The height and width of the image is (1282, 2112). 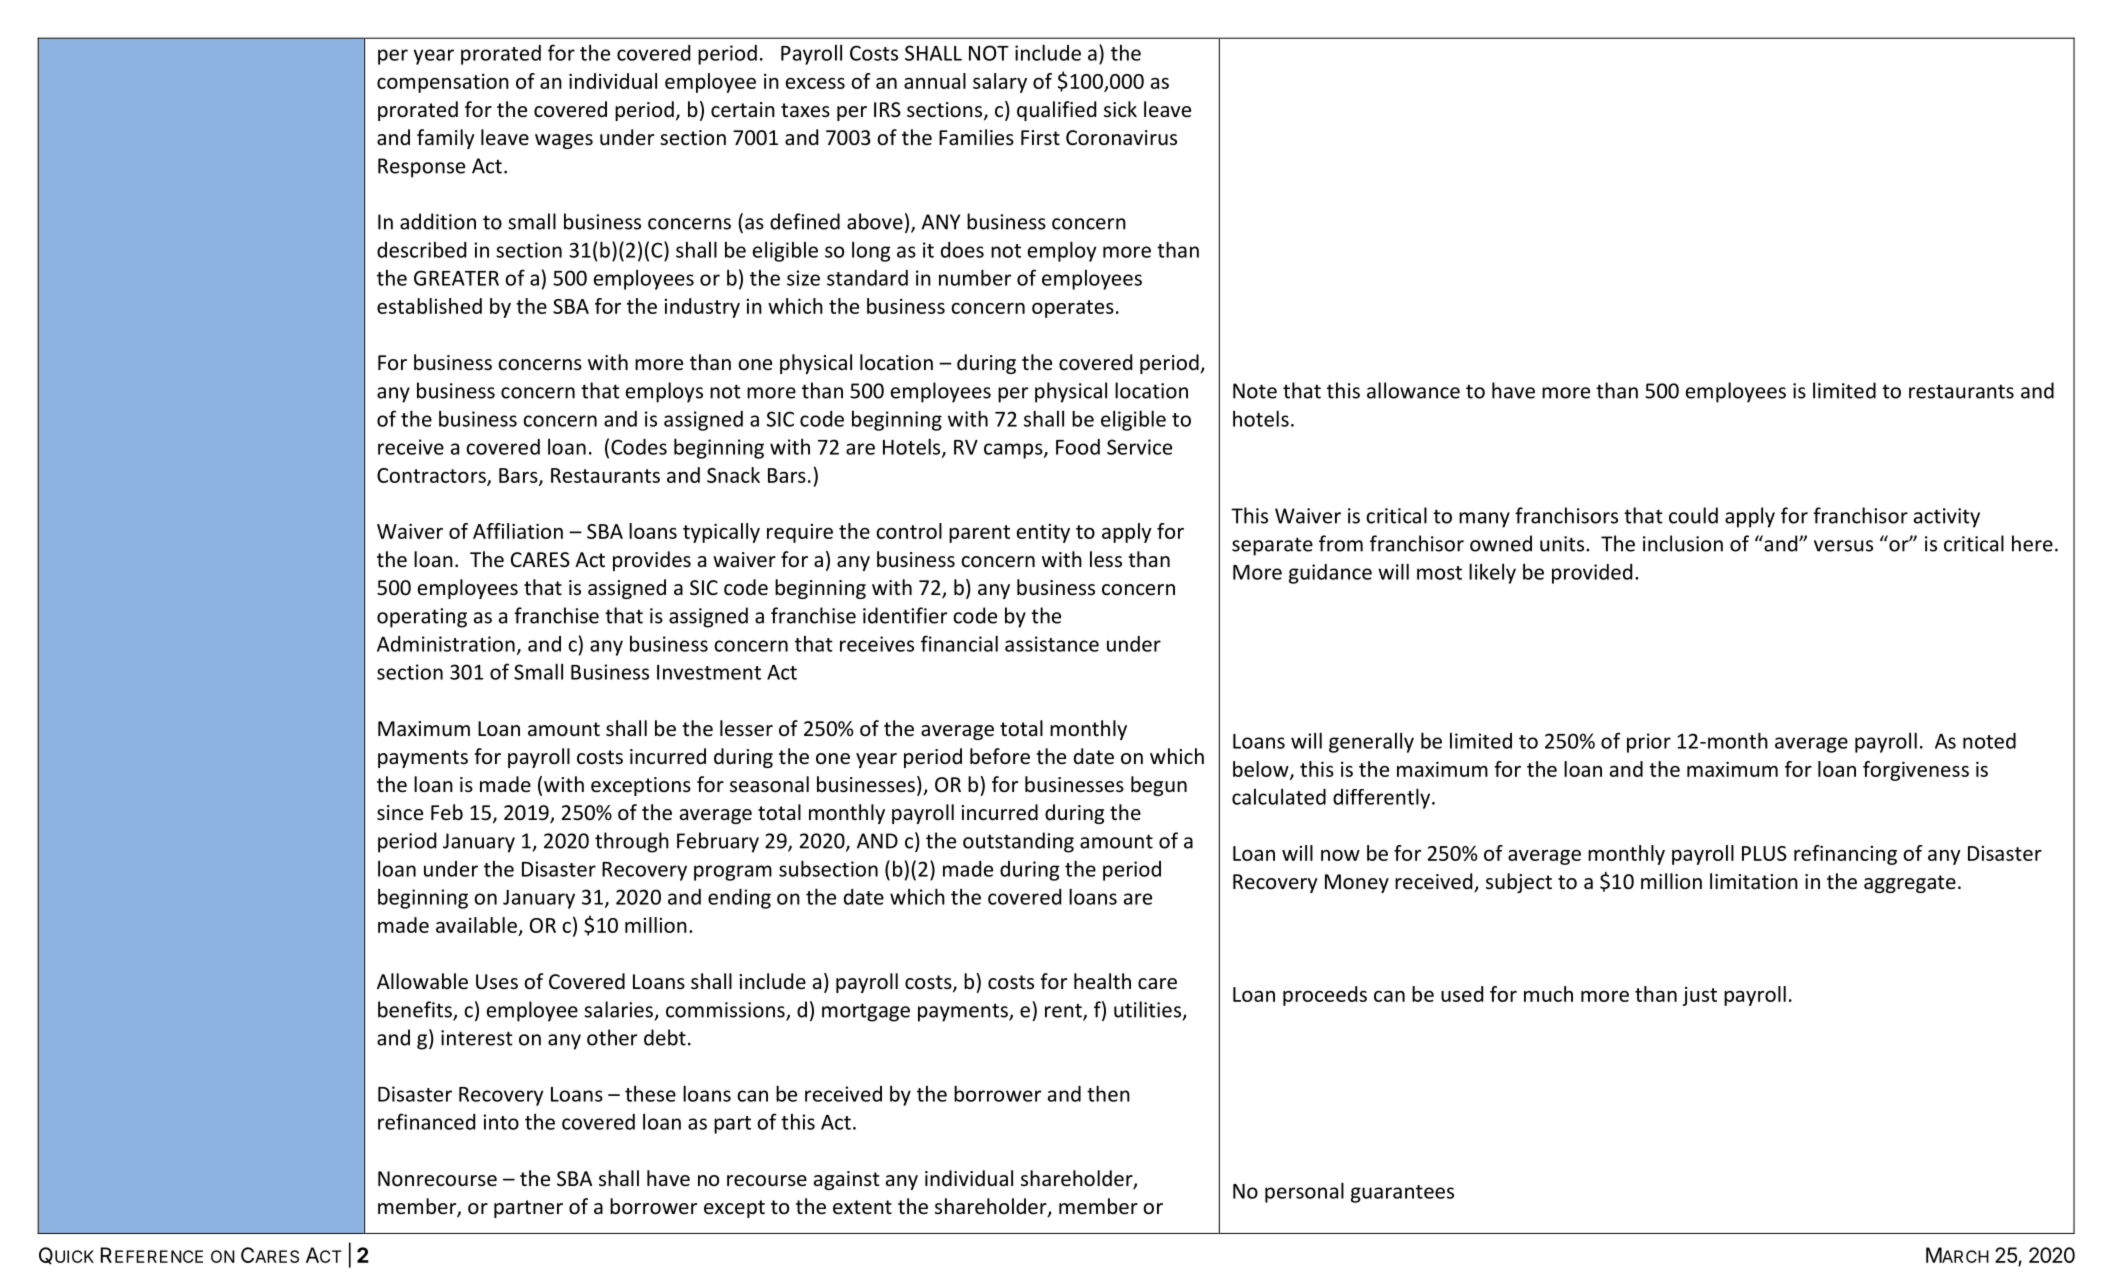 What do you see at coordinates (1947, 518) in the image?
I see `activity` at bounding box center [1947, 518].
